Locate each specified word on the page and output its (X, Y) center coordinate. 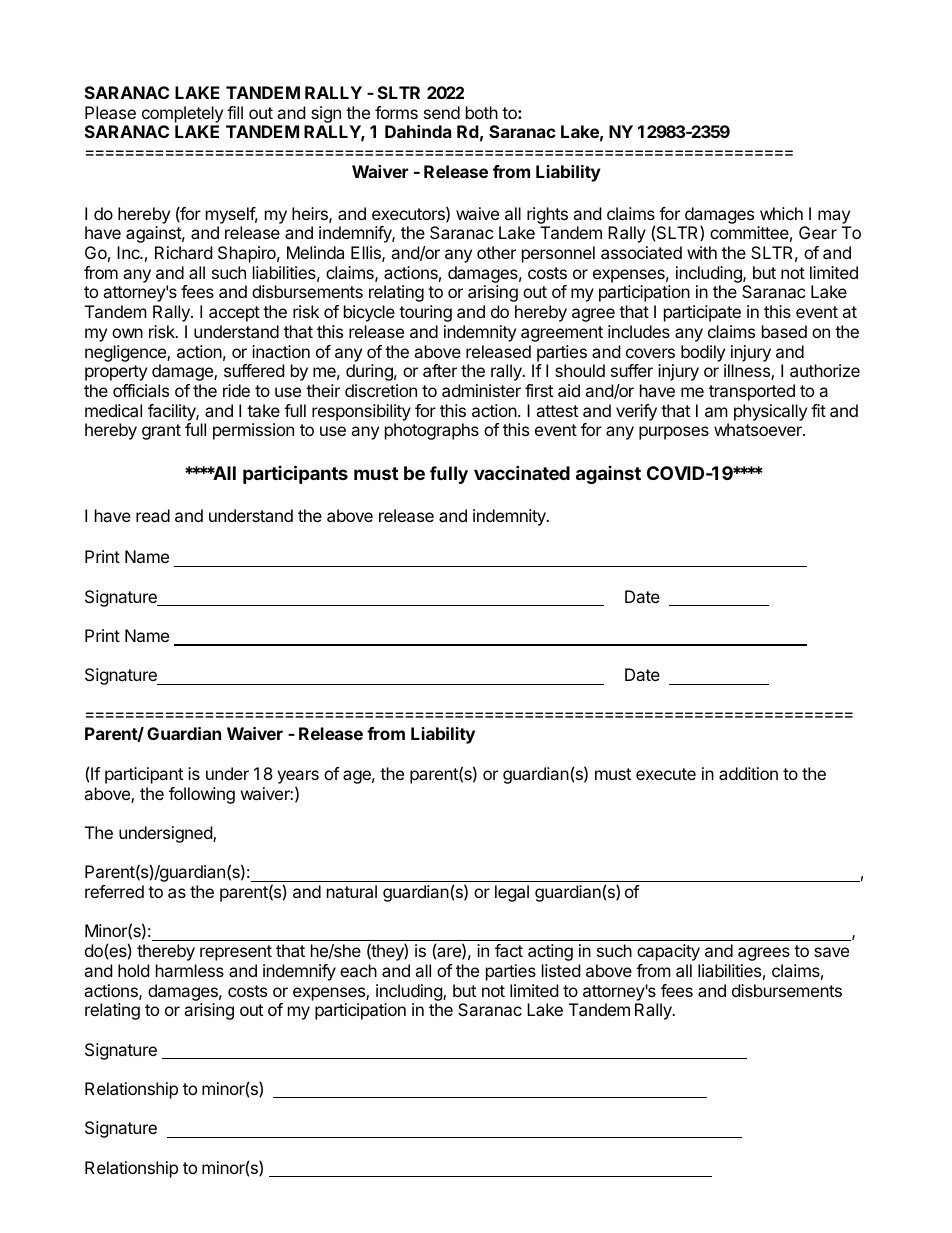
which (781, 213)
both (482, 112)
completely (182, 114)
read (153, 515)
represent (236, 953)
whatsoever (759, 429)
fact (509, 950)
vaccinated (522, 472)
